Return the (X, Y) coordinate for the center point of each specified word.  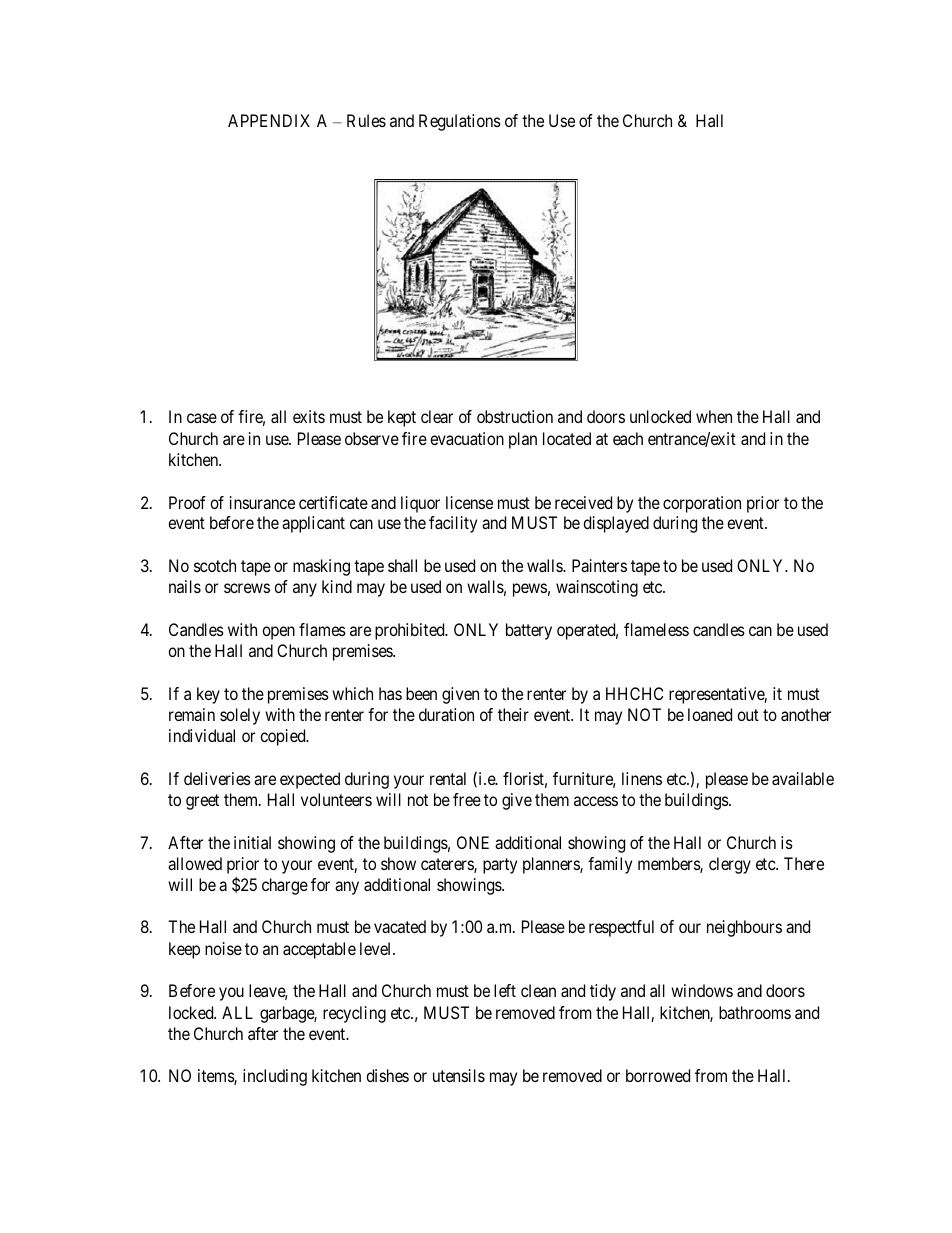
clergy (730, 865)
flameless (656, 629)
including (275, 1077)
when (714, 416)
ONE (473, 842)
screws (247, 588)
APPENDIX (269, 120)
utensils (459, 1075)
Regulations (460, 122)
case (202, 418)
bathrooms (755, 1012)
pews (530, 590)
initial (252, 842)
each (628, 438)
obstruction (515, 416)
